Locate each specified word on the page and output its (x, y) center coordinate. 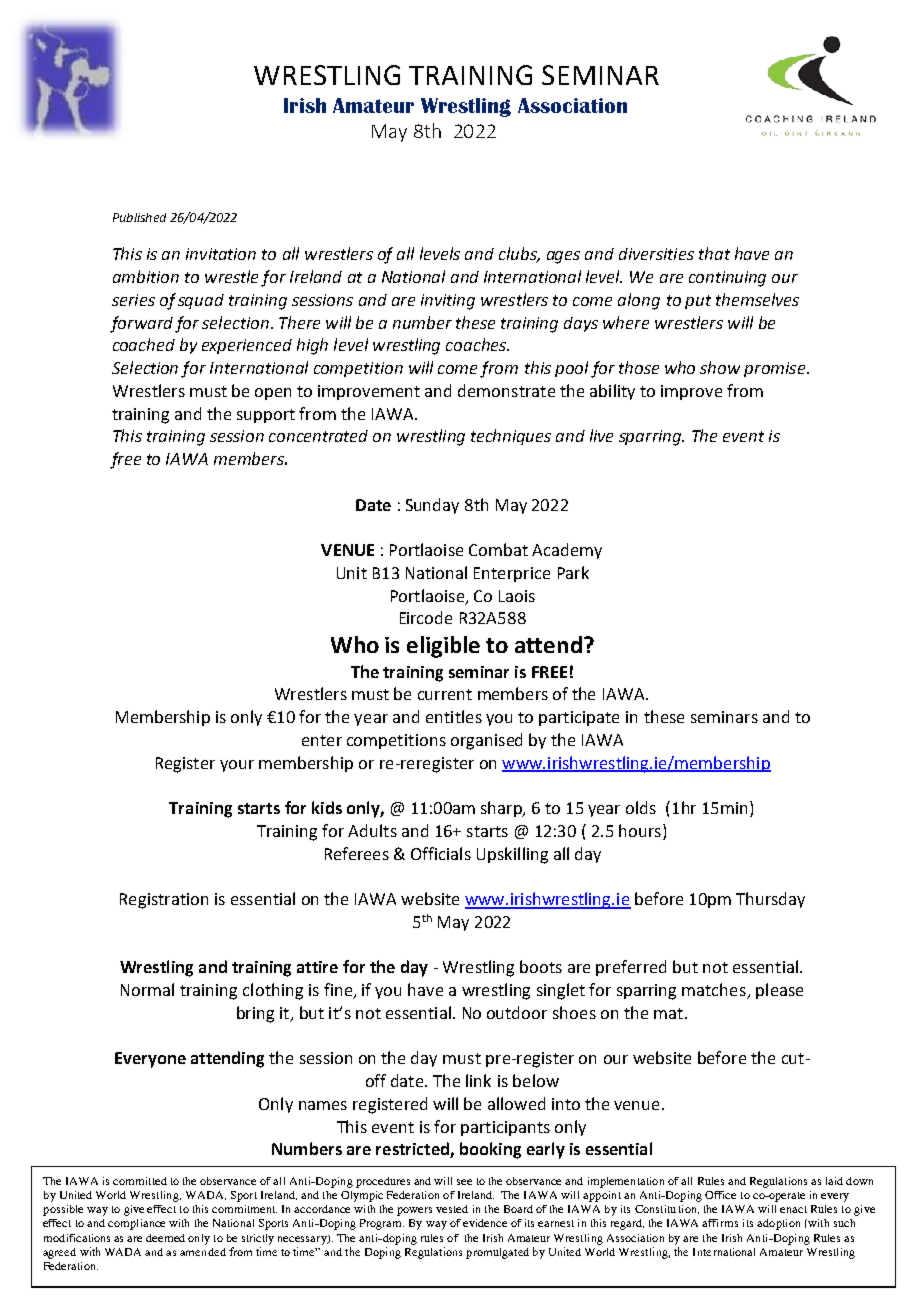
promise (774, 369)
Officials (441, 853)
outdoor (517, 1012)
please (779, 991)
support (266, 416)
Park (573, 572)
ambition (146, 276)
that (714, 253)
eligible (443, 647)
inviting (448, 302)
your (237, 766)
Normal (147, 989)
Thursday (770, 900)
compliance (136, 1224)
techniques (511, 437)
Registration (164, 901)
